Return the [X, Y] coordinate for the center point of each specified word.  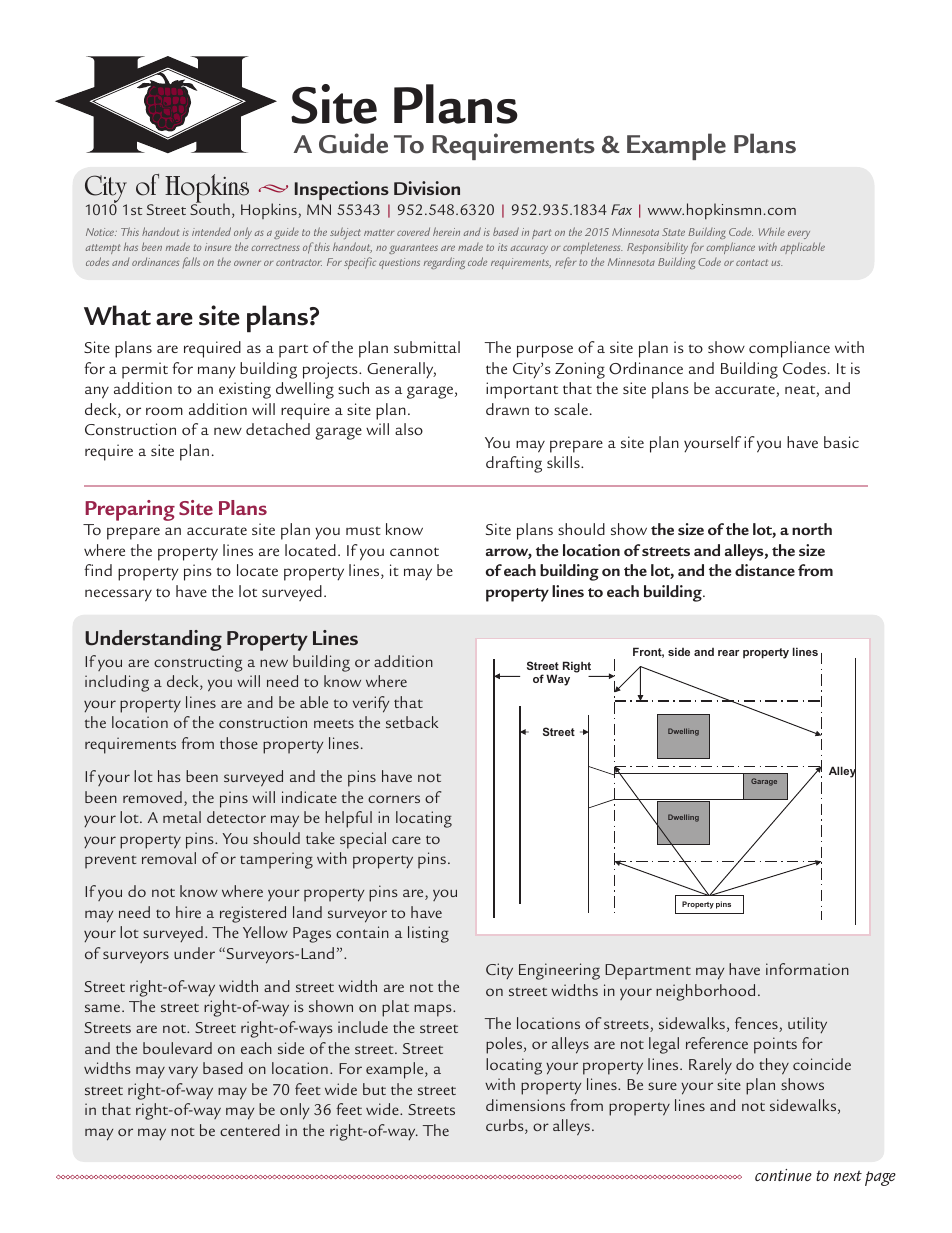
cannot [414, 551]
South [210, 208]
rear [728, 653]
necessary [118, 595]
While [772, 231]
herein [446, 231]
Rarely [710, 1066]
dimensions [525, 1105]
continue [783, 1175]
